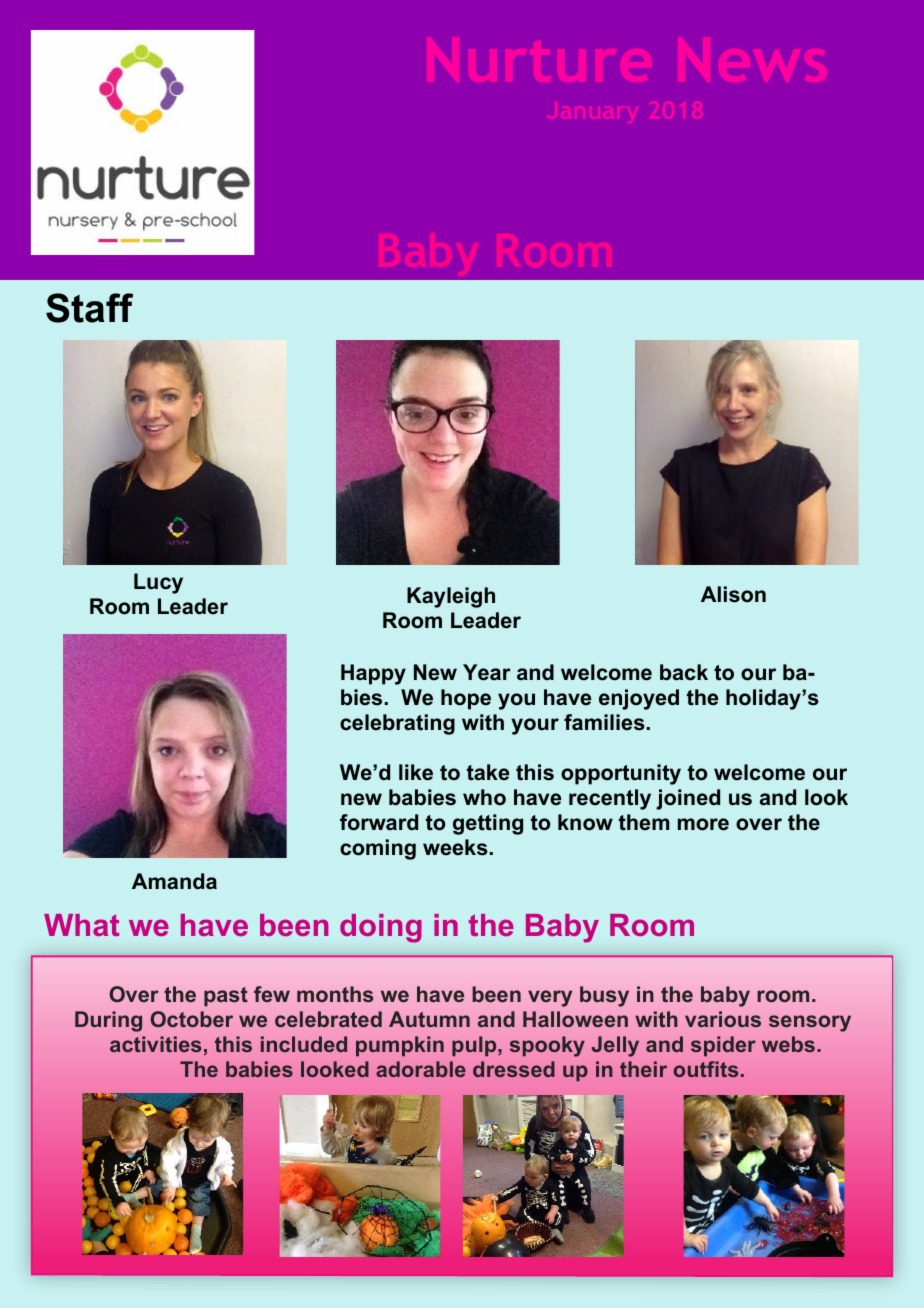  Describe the element at coordinates (487, 672) in the page. I see `Year` at that location.
